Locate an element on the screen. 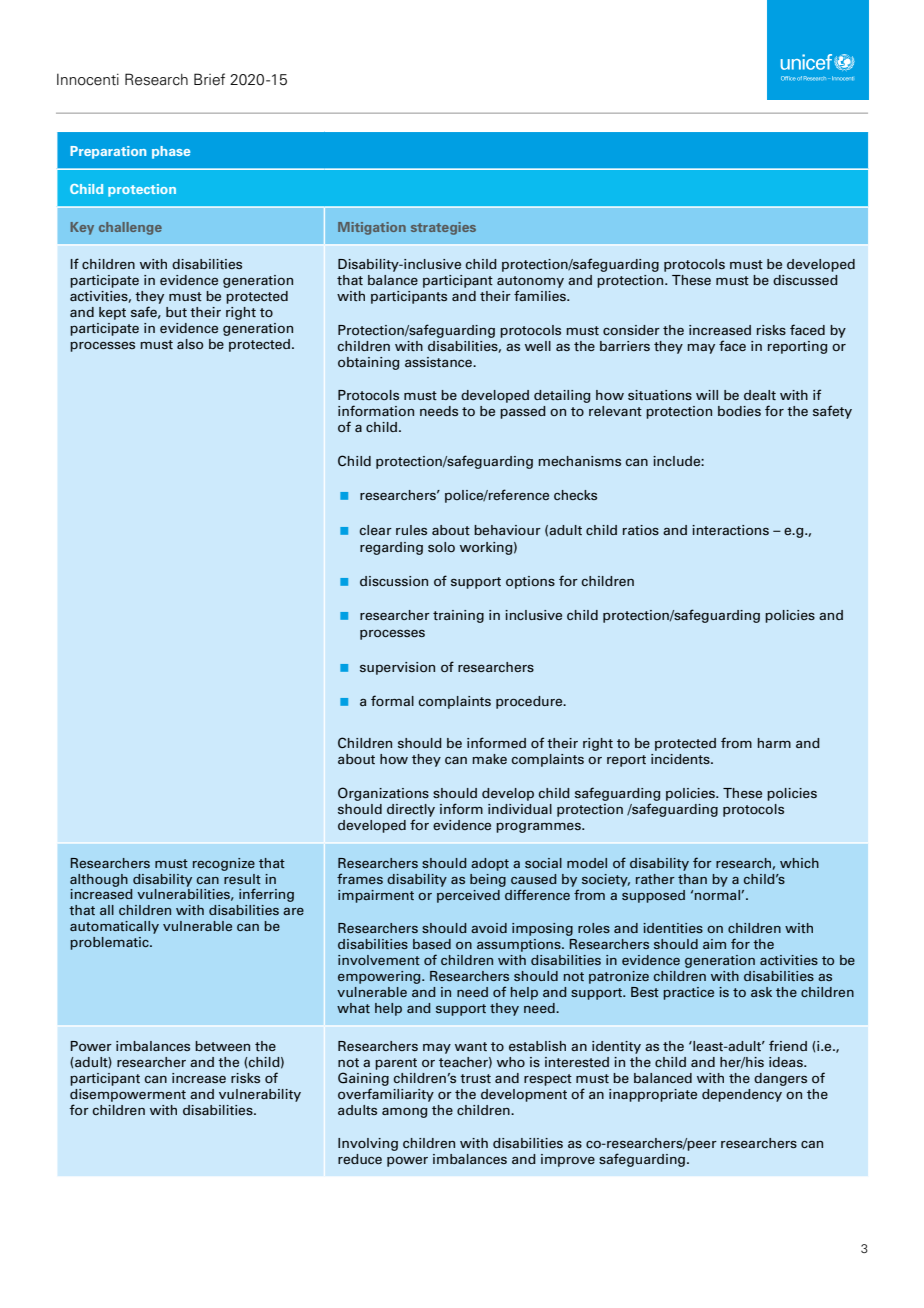 Image resolution: width=924 pixels, height=1308 pixels. interactions is located at coordinates (730, 530).
